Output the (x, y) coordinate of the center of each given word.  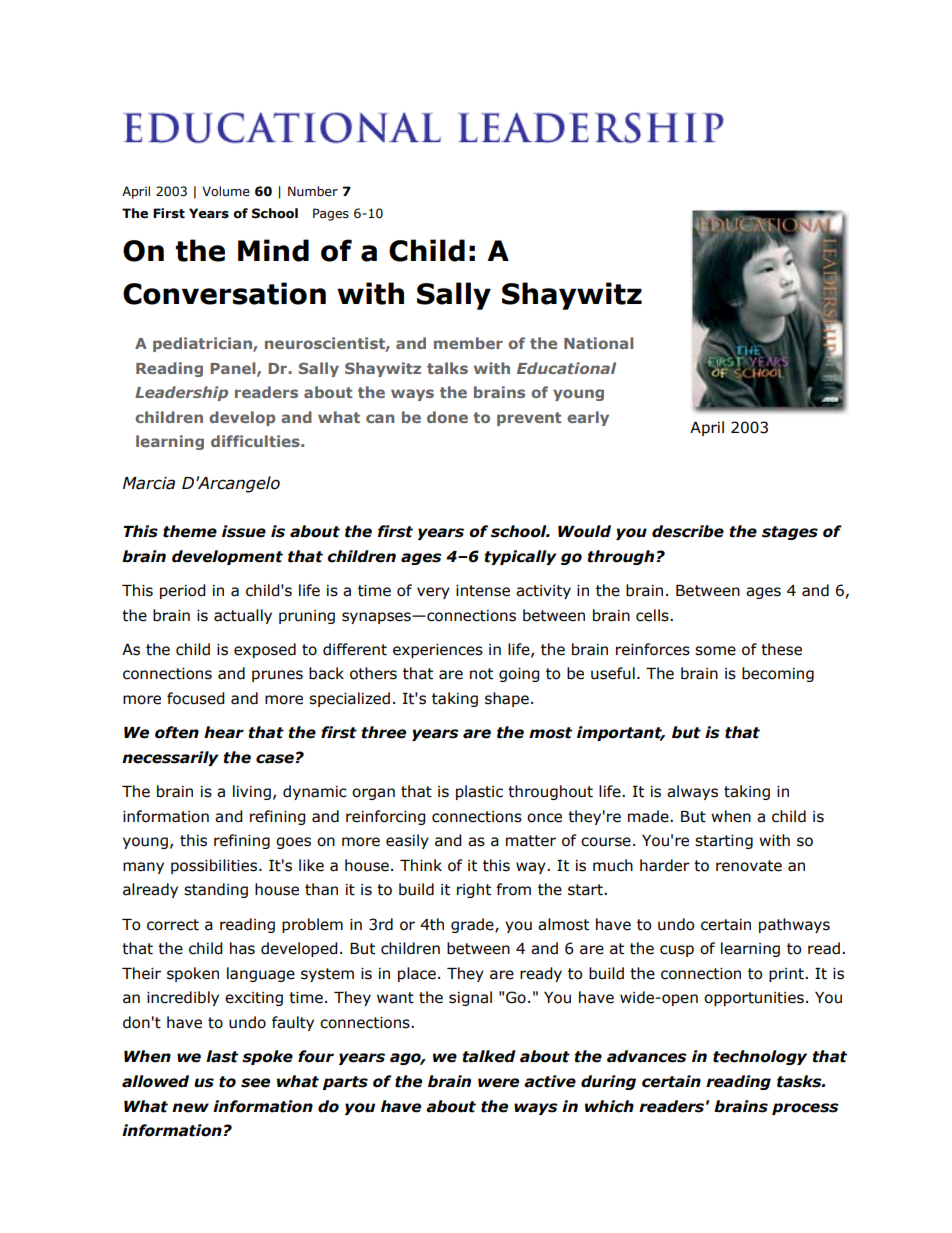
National (599, 343)
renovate (749, 866)
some (715, 651)
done (447, 417)
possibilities (215, 866)
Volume (226, 191)
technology (760, 1057)
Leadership (181, 393)
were (498, 1083)
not (481, 674)
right (474, 890)
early (588, 418)
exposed (265, 650)
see (255, 1083)
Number (313, 191)
